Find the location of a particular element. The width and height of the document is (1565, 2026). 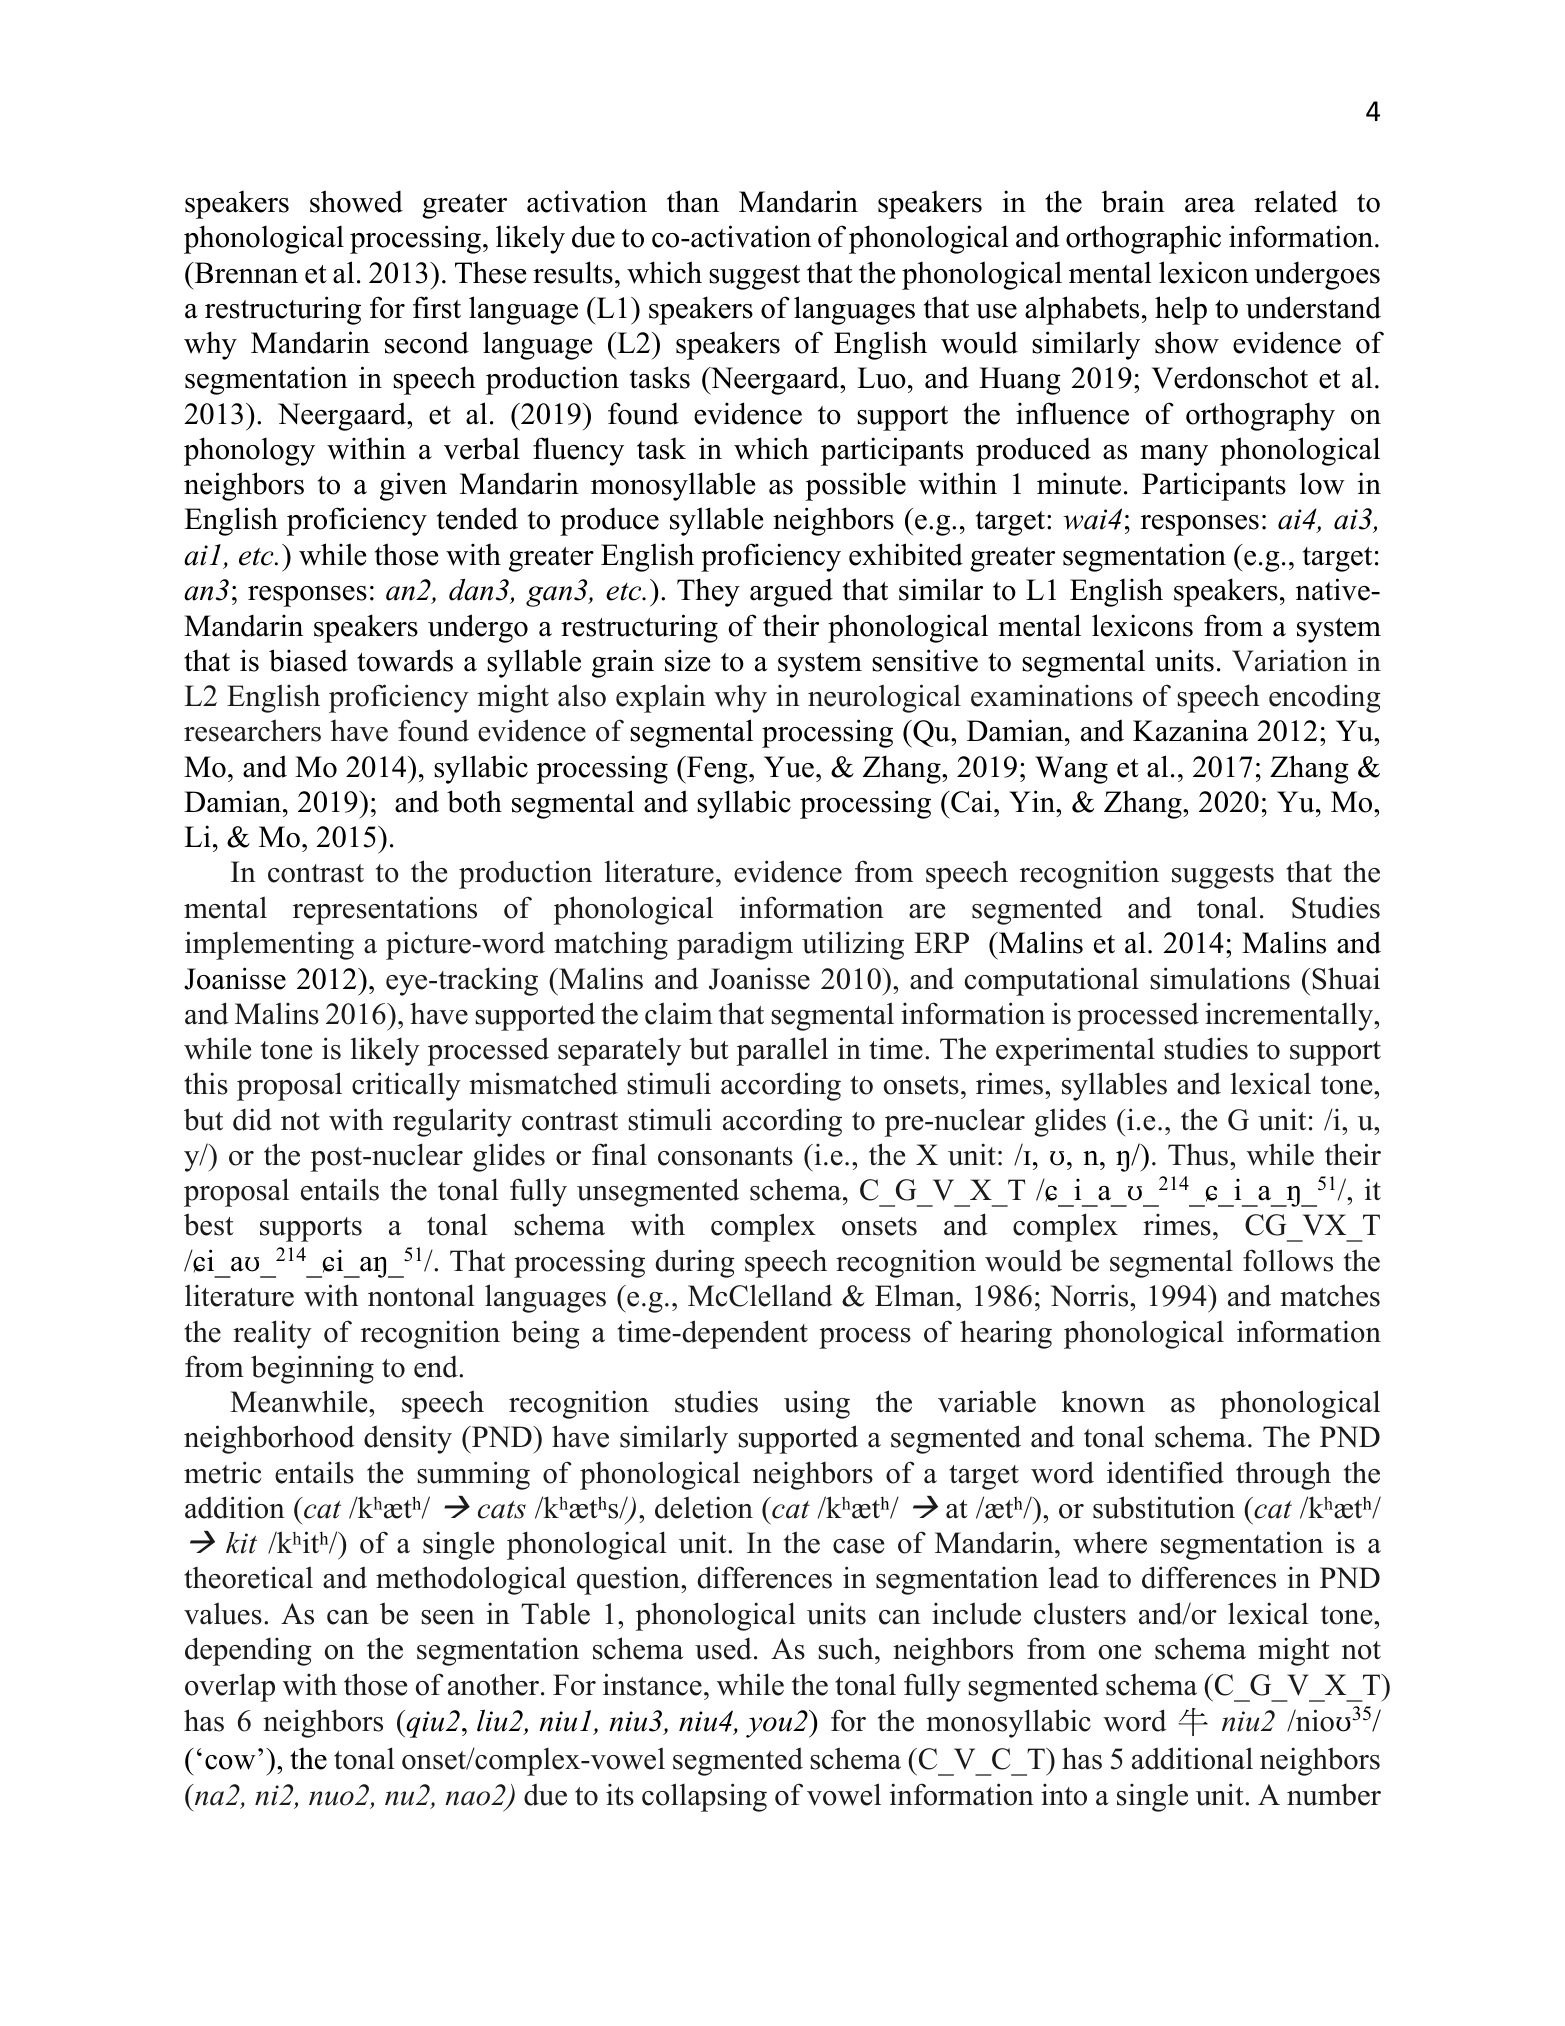

cow is located at coordinates (230, 1762).
